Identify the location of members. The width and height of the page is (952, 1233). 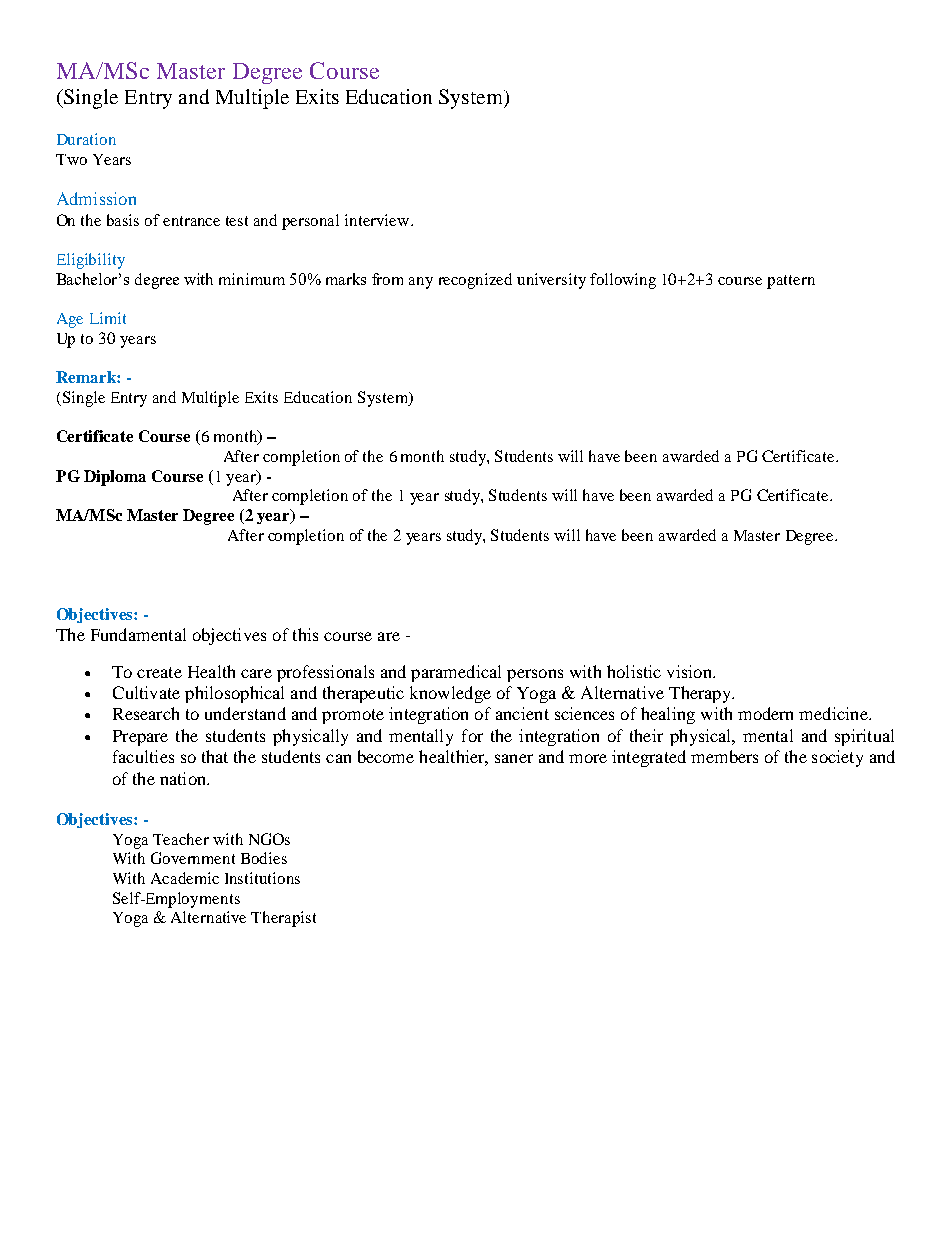
(724, 756).
